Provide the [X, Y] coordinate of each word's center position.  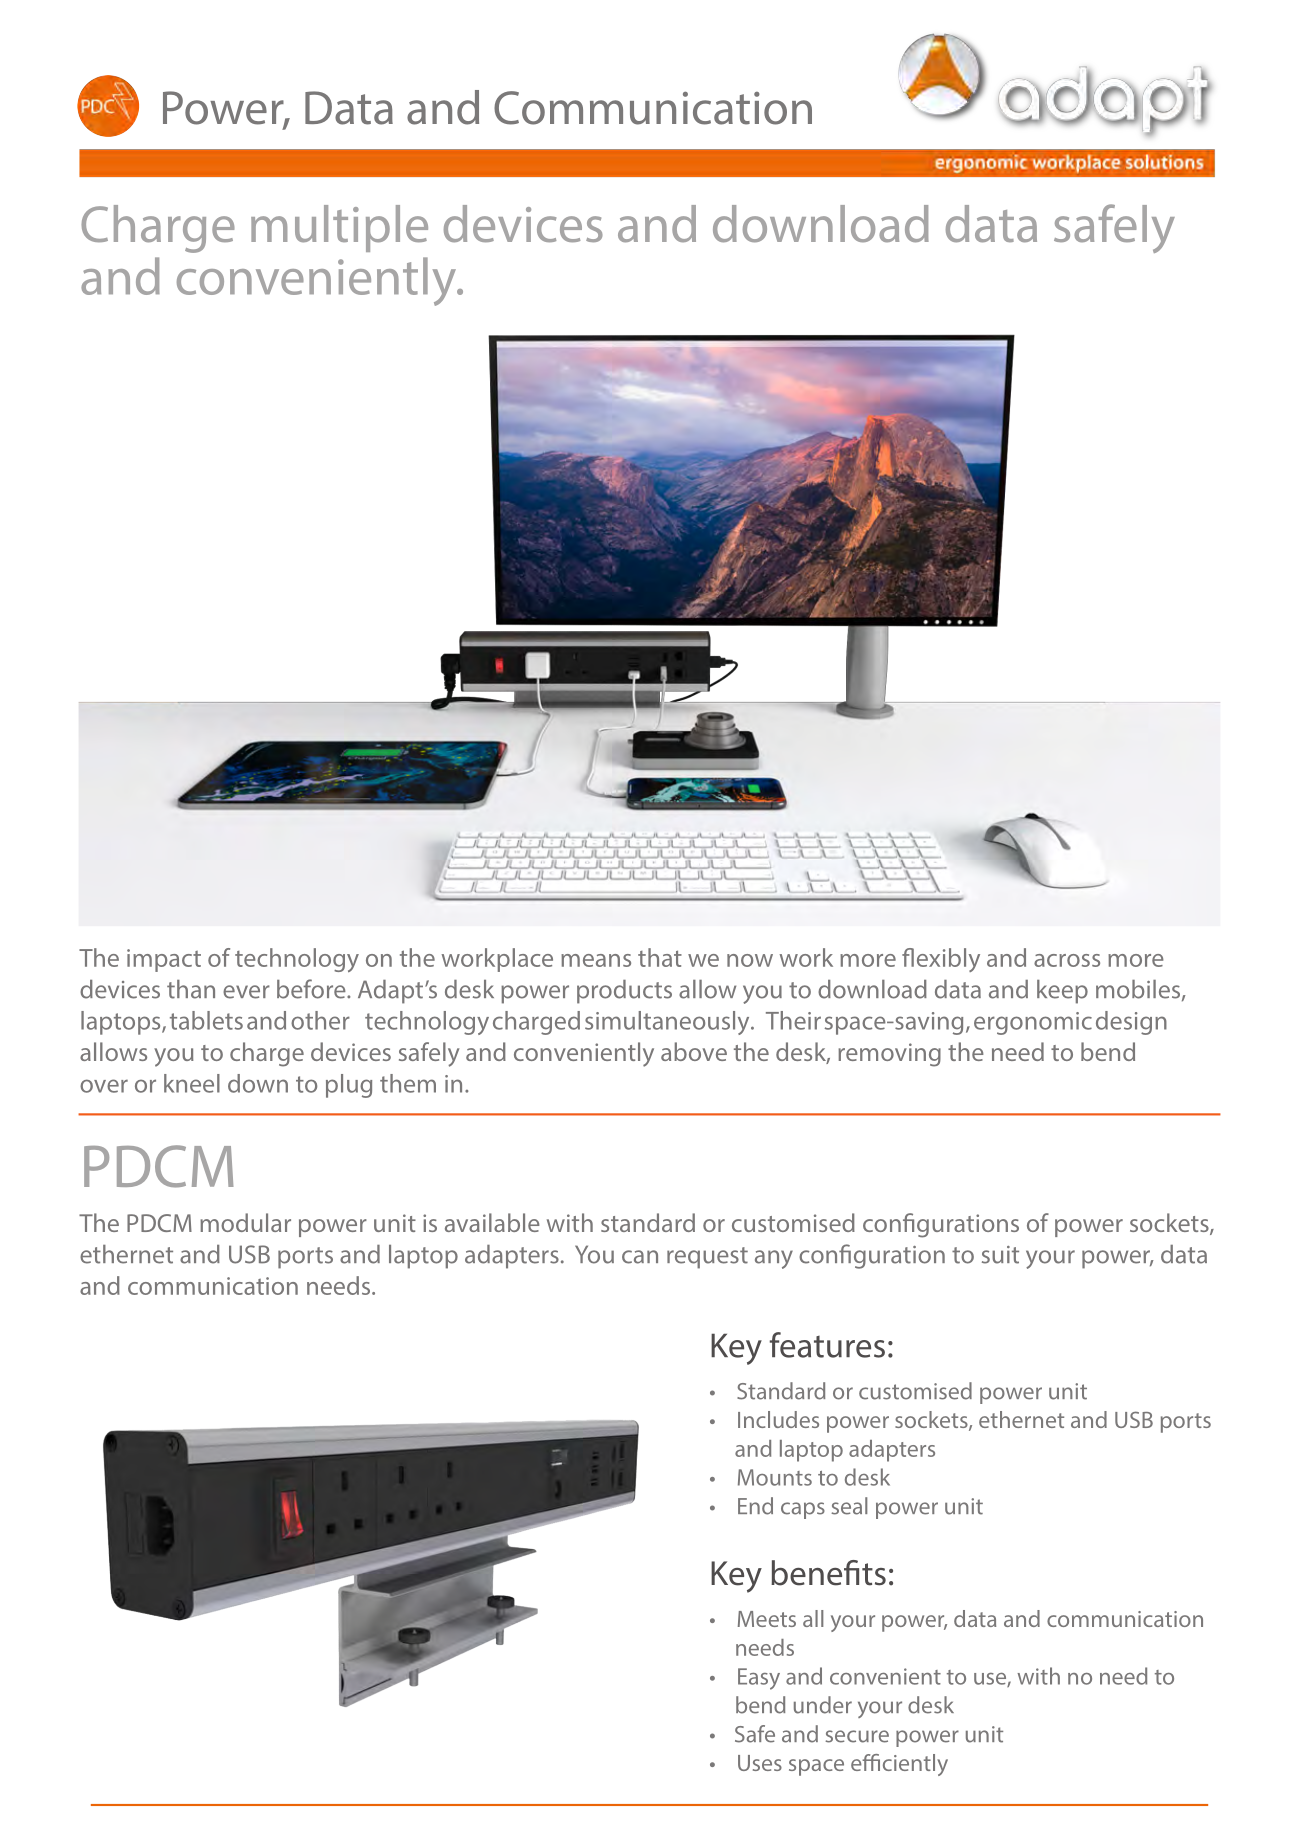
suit [1000, 1255]
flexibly [941, 960]
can [640, 1257]
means [596, 960]
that [660, 957]
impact [164, 960]
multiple [339, 228]
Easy [759, 1679]
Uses [760, 1763]
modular [245, 1222]
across [1067, 960]
